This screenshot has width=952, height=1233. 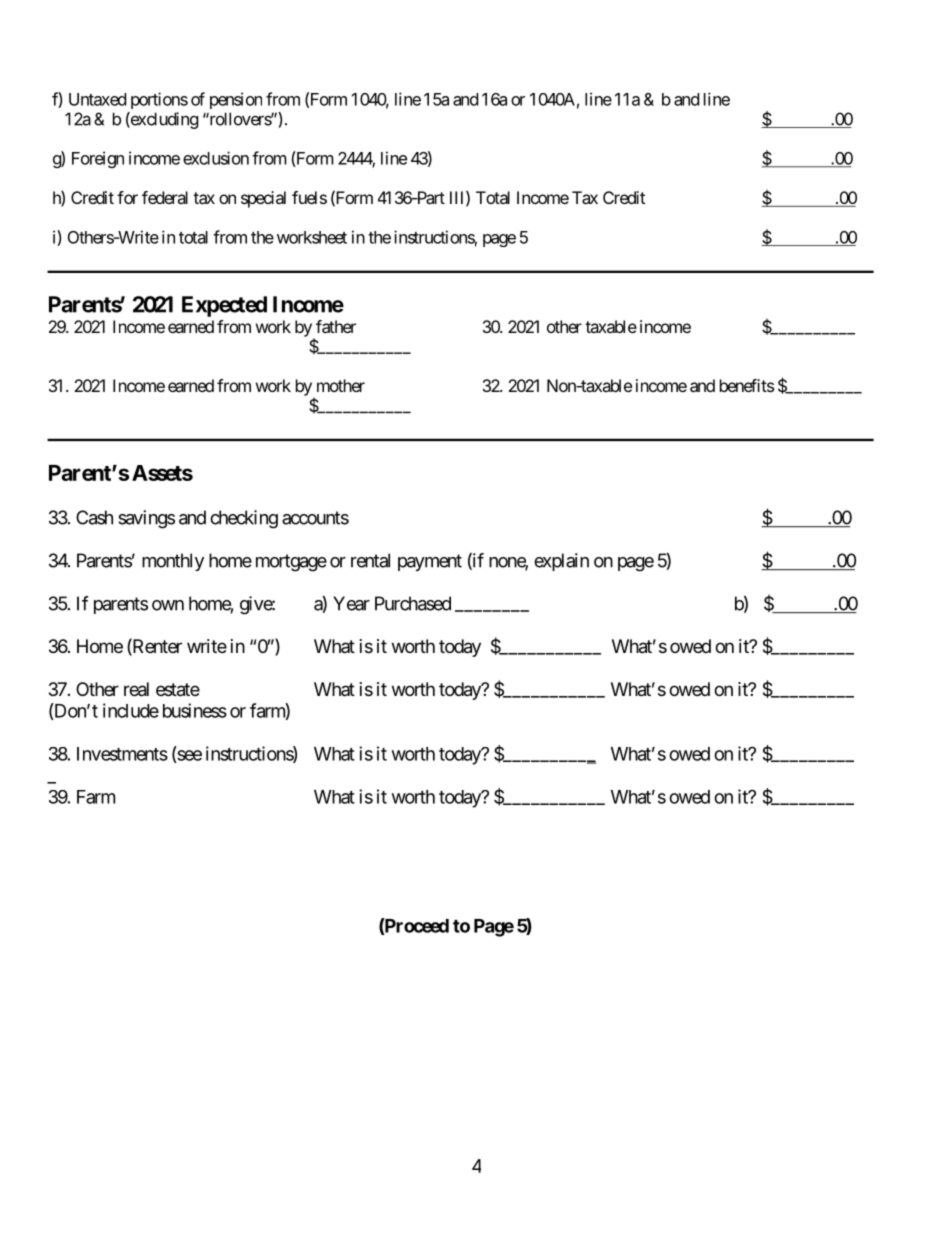 What do you see at coordinates (224, 306) in the screenshot?
I see `Expected` at bounding box center [224, 306].
